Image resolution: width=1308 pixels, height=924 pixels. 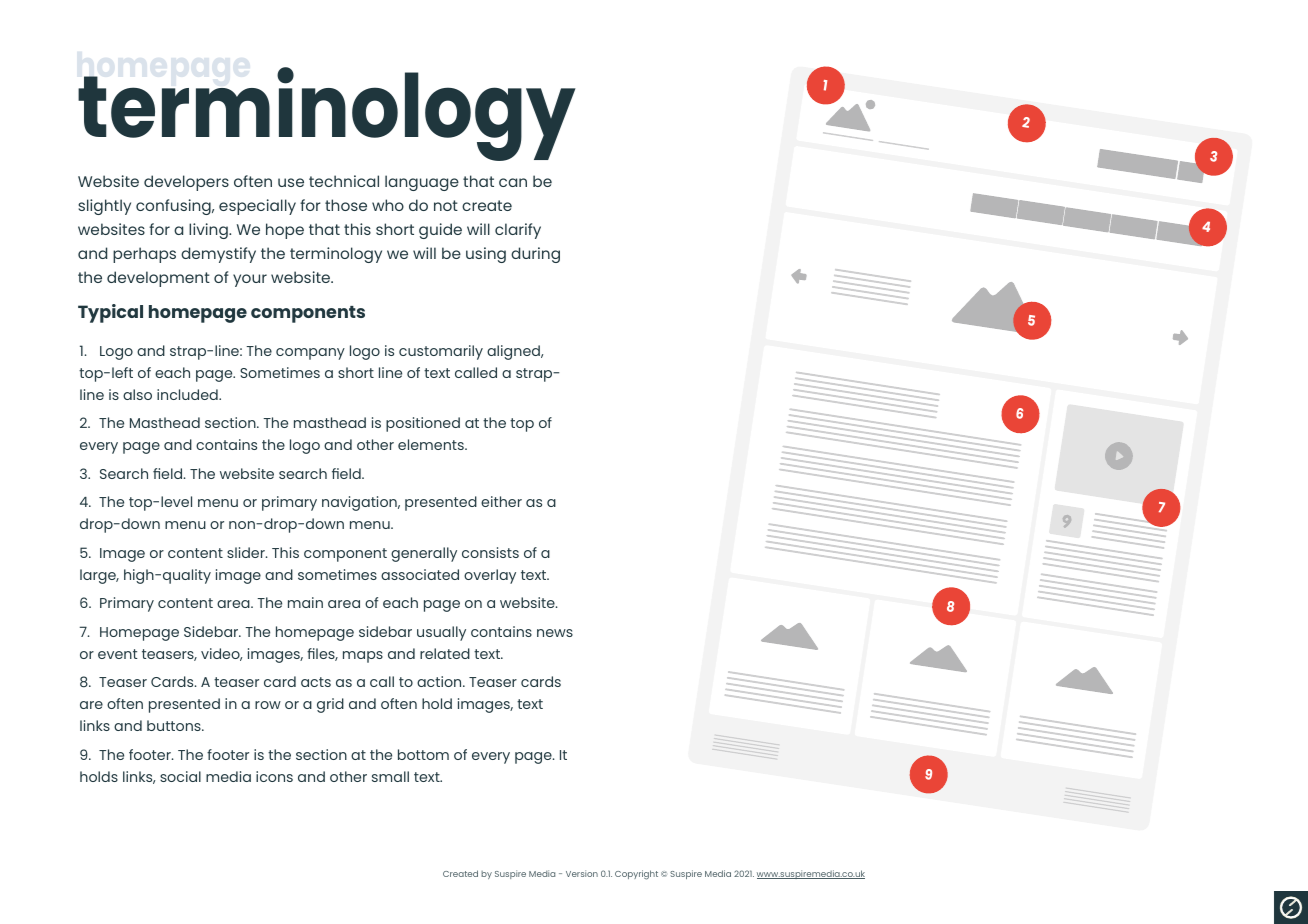 What do you see at coordinates (186, 183) in the screenshot?
I see `developers` at bounding box center [186, 183].
